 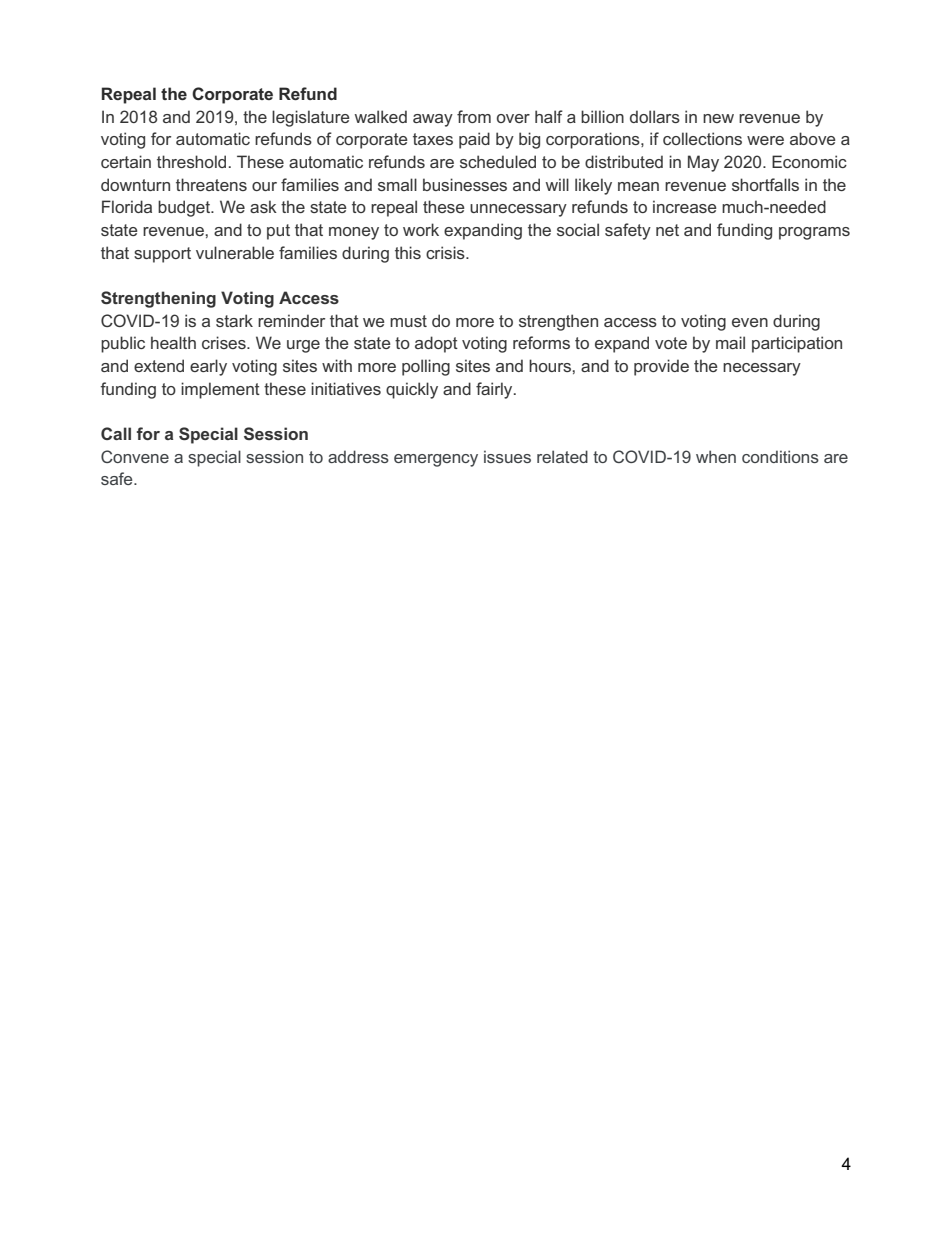 I want to click on new, so click(x=718, y=118).
